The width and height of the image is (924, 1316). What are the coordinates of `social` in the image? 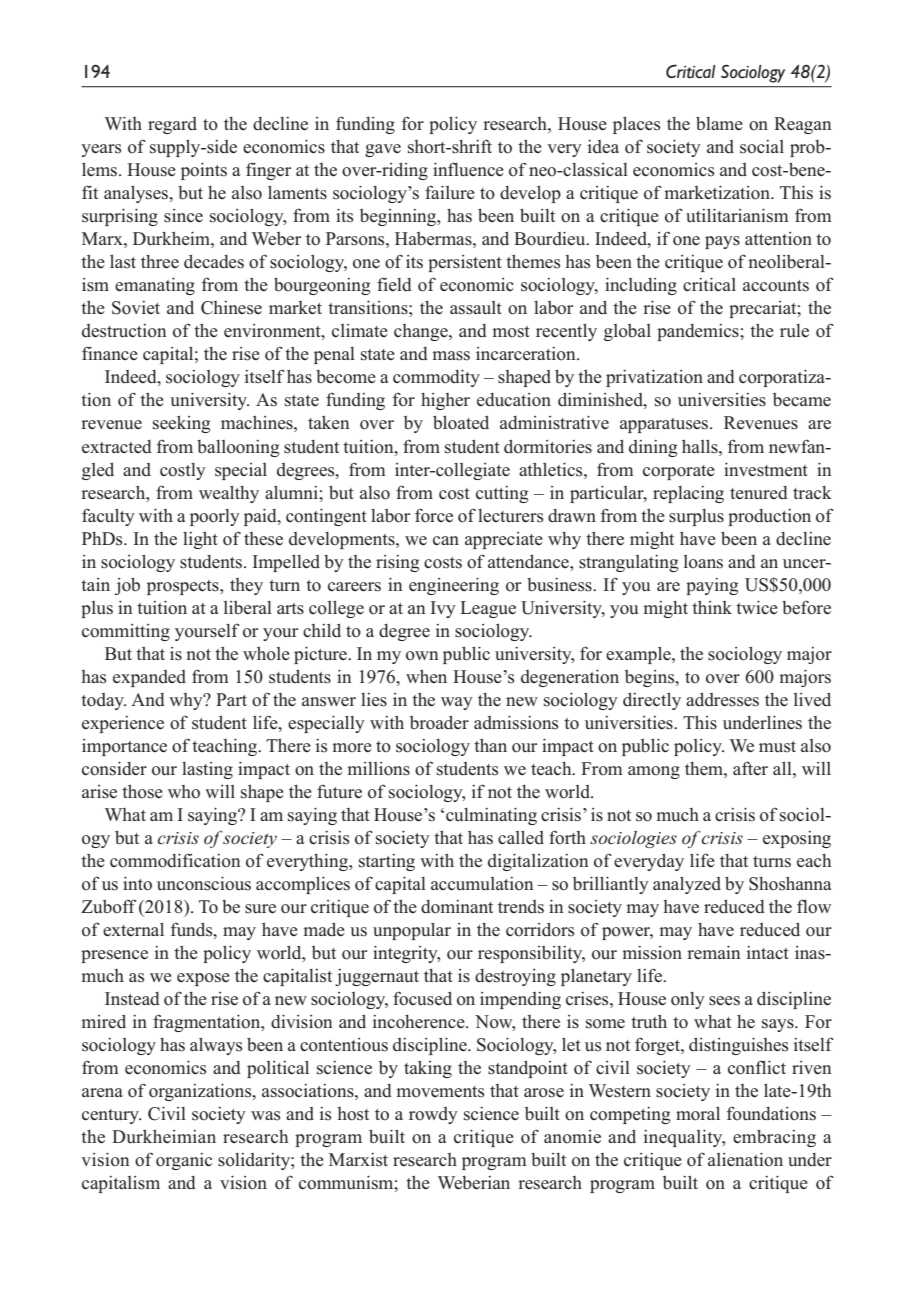 It's located at (762, 147).
